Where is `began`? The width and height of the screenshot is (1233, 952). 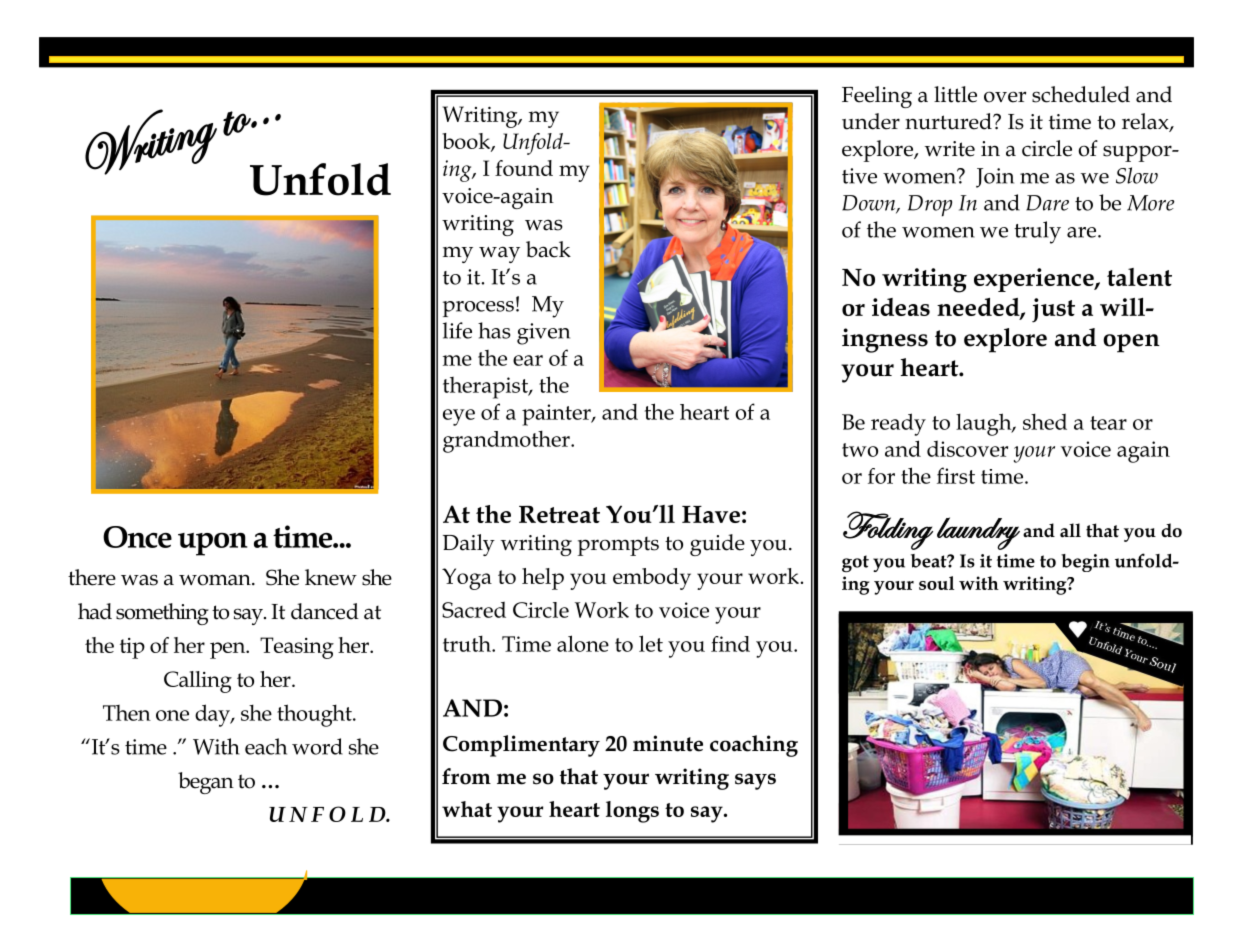
began is located at coordinates (206, 783).
